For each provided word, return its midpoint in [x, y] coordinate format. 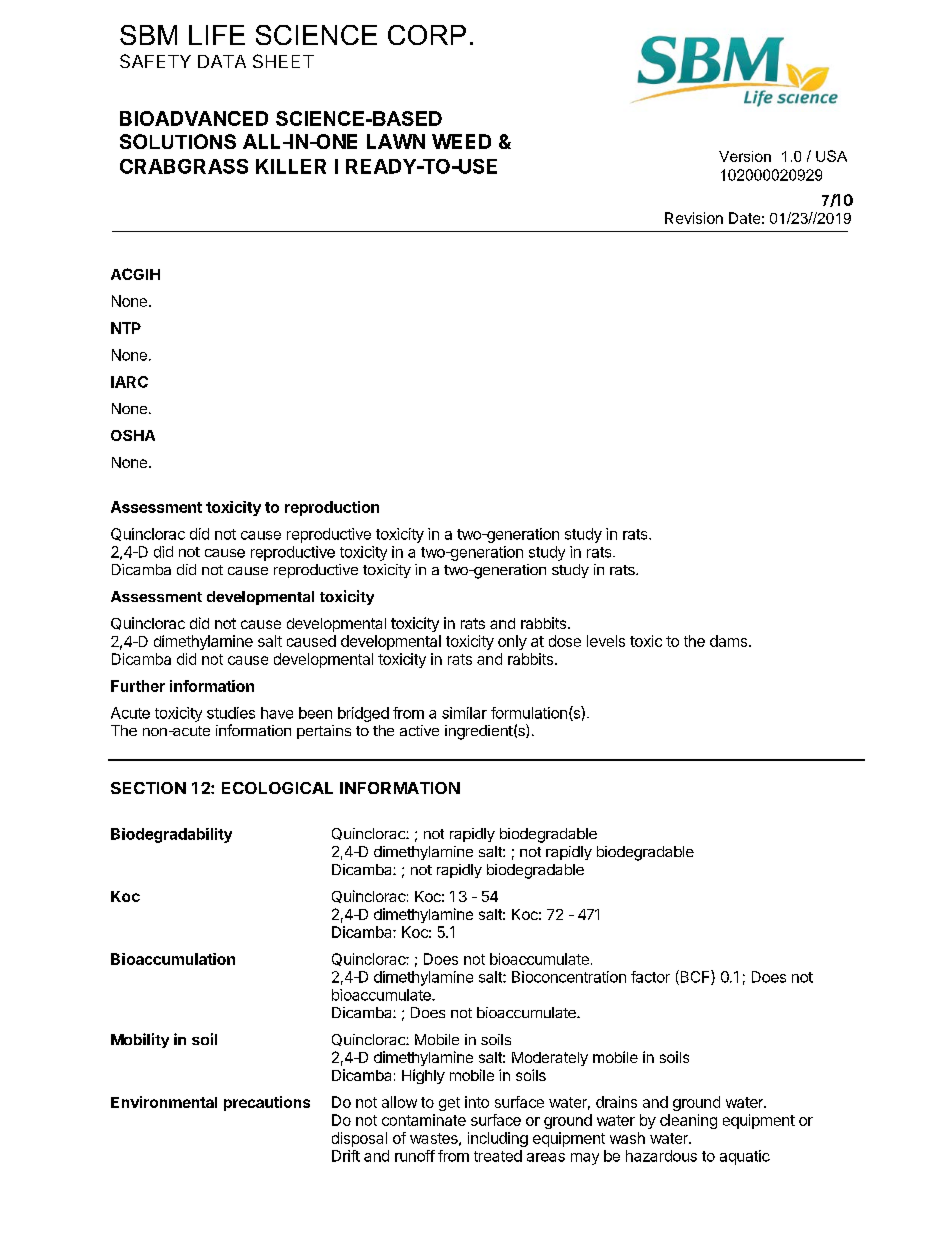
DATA [222, 61]
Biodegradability [171, 835]
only [512, 642]
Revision [694, 218]
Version [745, 156]
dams [728, 641]
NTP [126, 328]
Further [138, 686]
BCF [695, 977]
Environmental [164, 1102]
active [419, 730]
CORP [427, 35]
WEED [461, 141]
